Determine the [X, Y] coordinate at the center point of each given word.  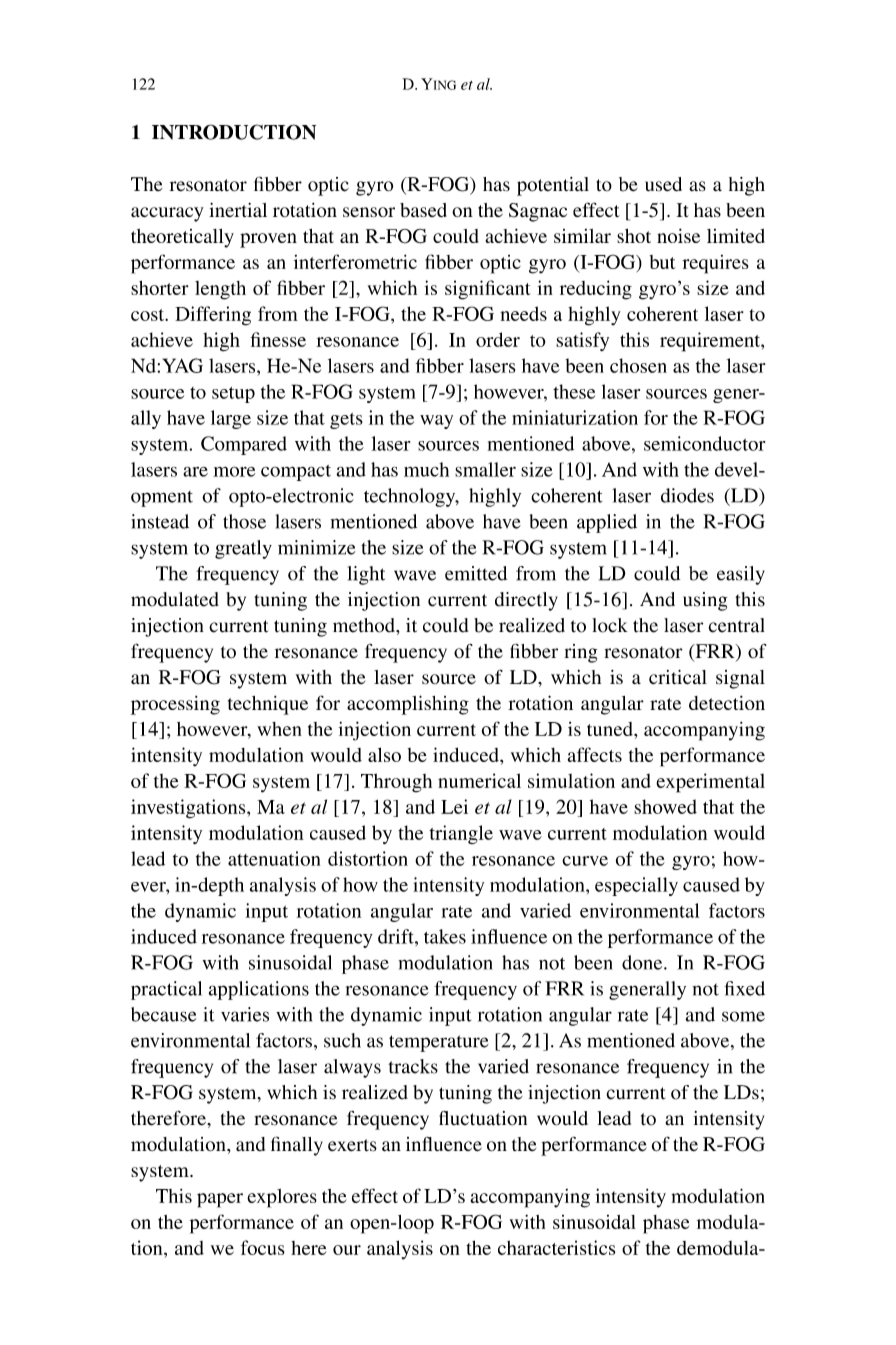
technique [268, 705]
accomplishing [408, 705]
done [643, 962]
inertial [238, 210]
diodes [687, 495]
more [234, 471]
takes [445, 936]
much [426, 469]
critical [678, 677]
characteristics [556, 1247]
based [423, 210]
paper [220, 1200]
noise [678, 235]
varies [245, 1014]
